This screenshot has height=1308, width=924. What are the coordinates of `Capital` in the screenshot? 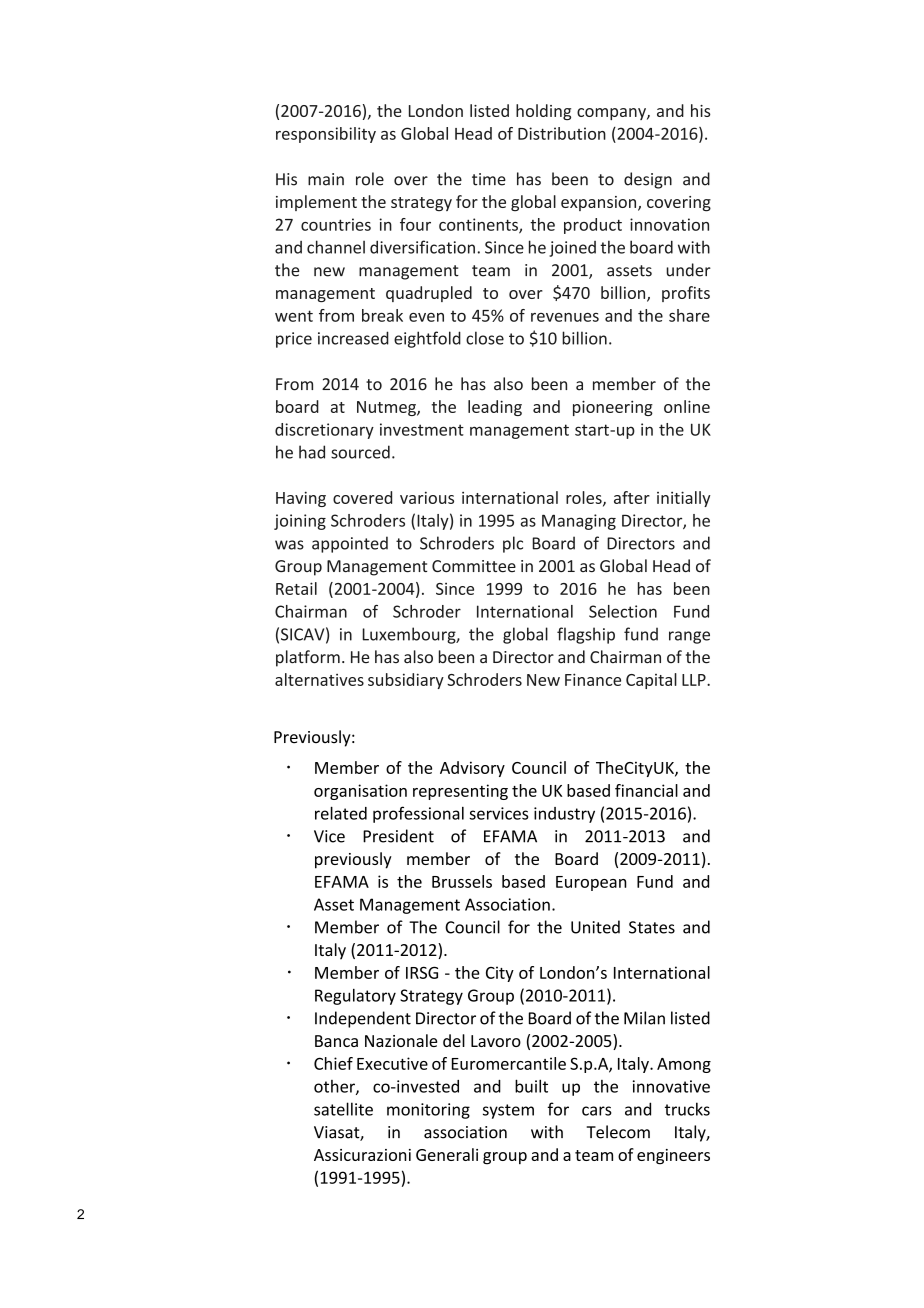 It's located at (651, 681).
